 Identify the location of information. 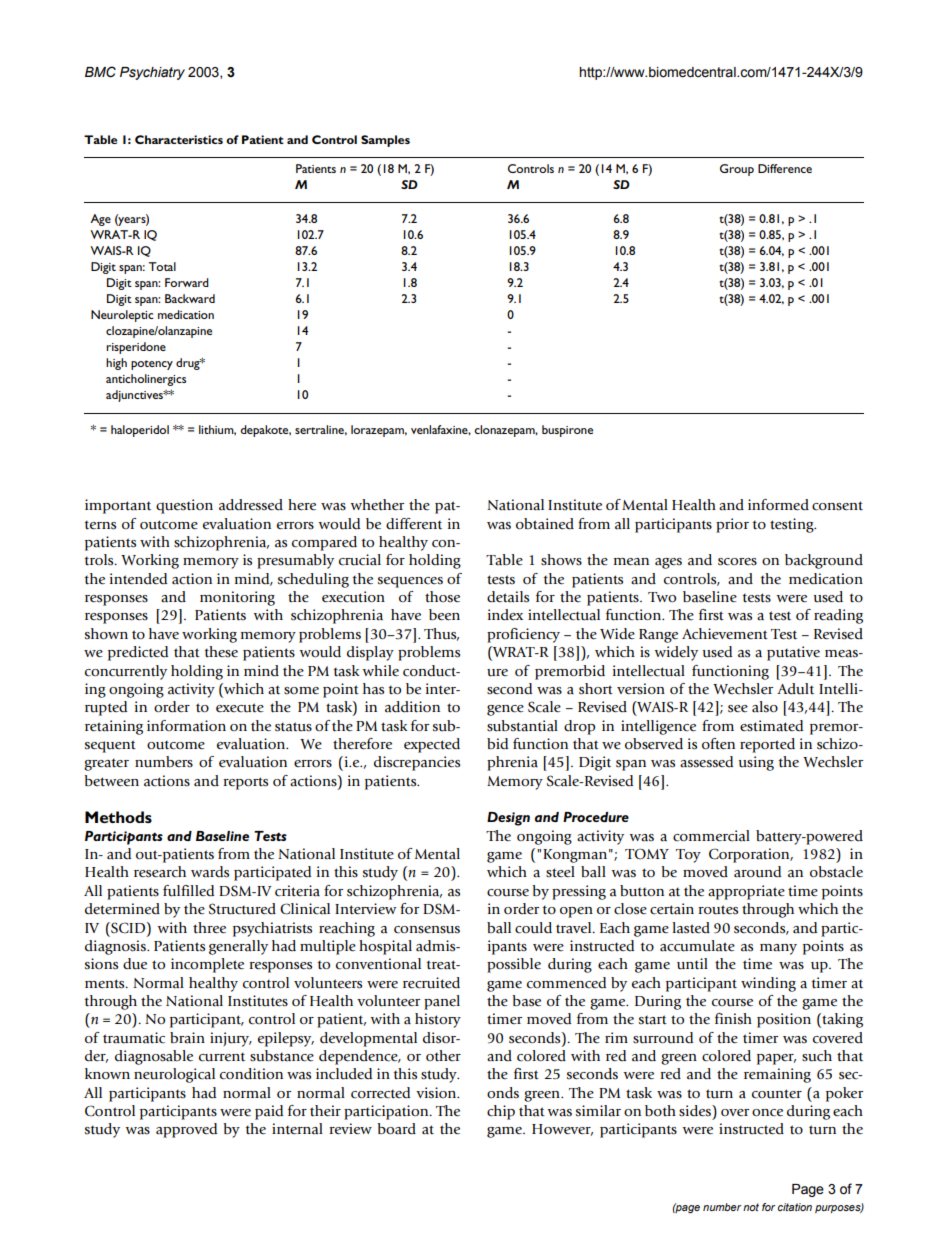
(186, 726).
